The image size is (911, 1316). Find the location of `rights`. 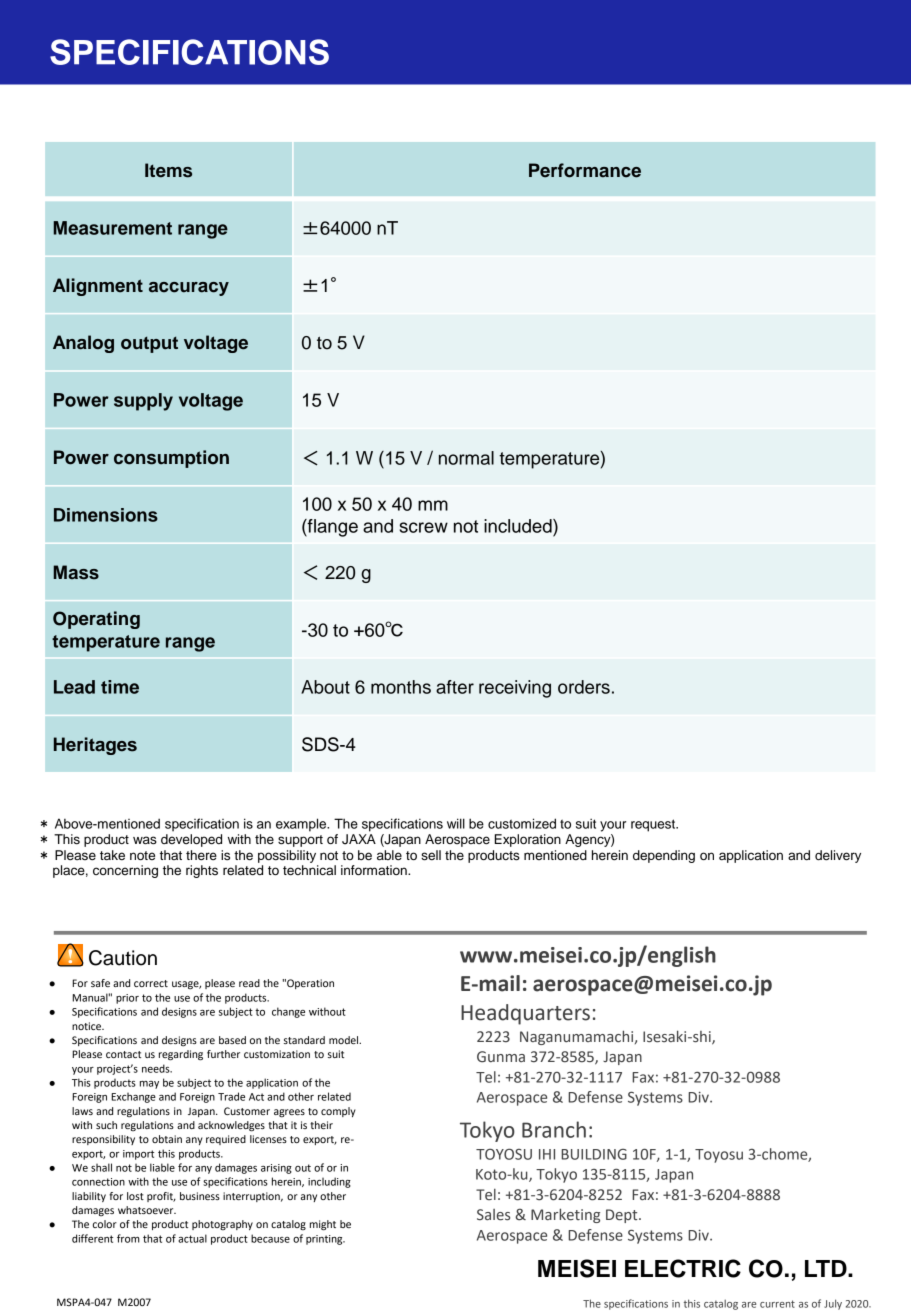

rights is located at coordinates (202, 871).
